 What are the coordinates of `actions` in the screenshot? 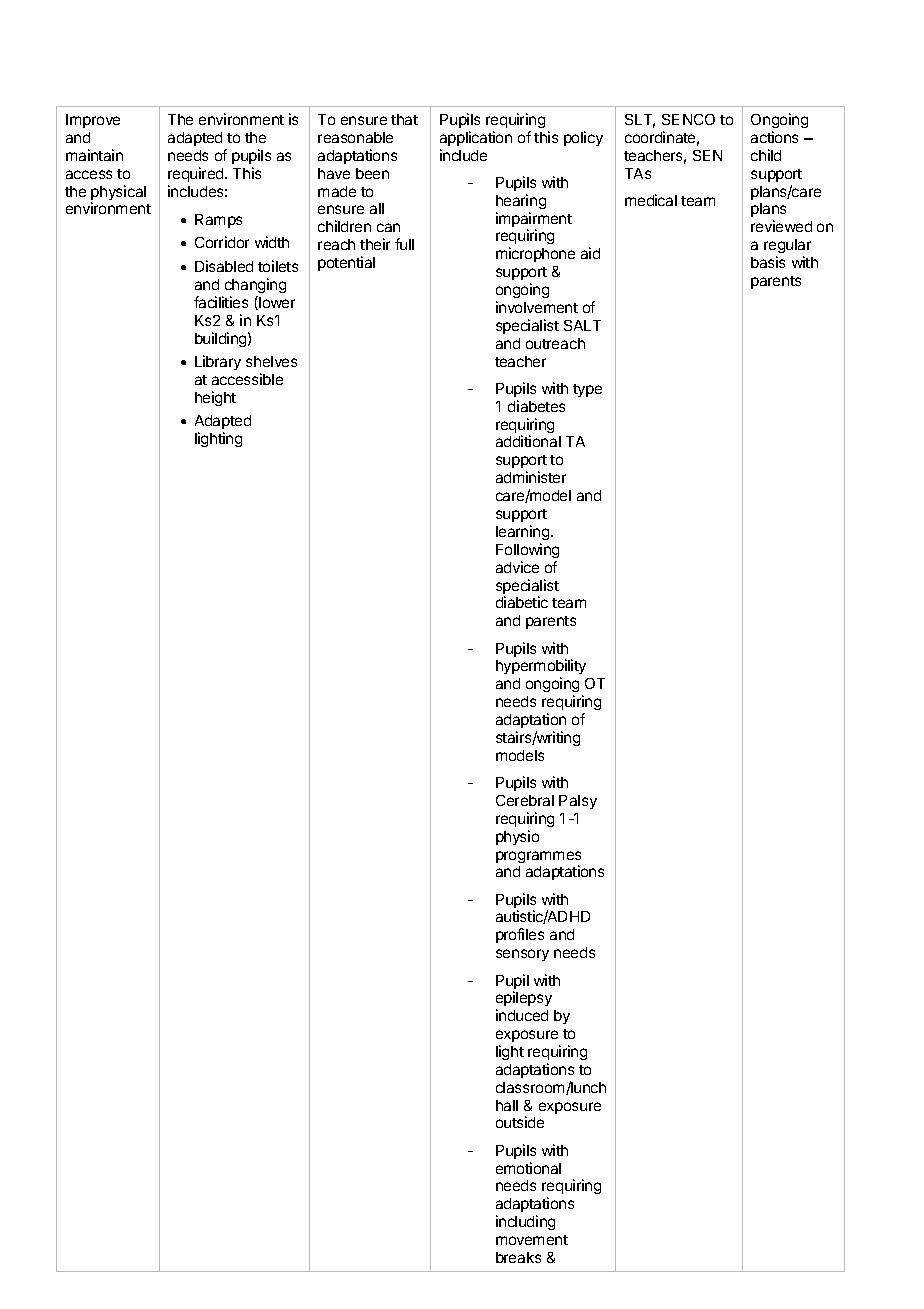 It's located at (774, 137).
